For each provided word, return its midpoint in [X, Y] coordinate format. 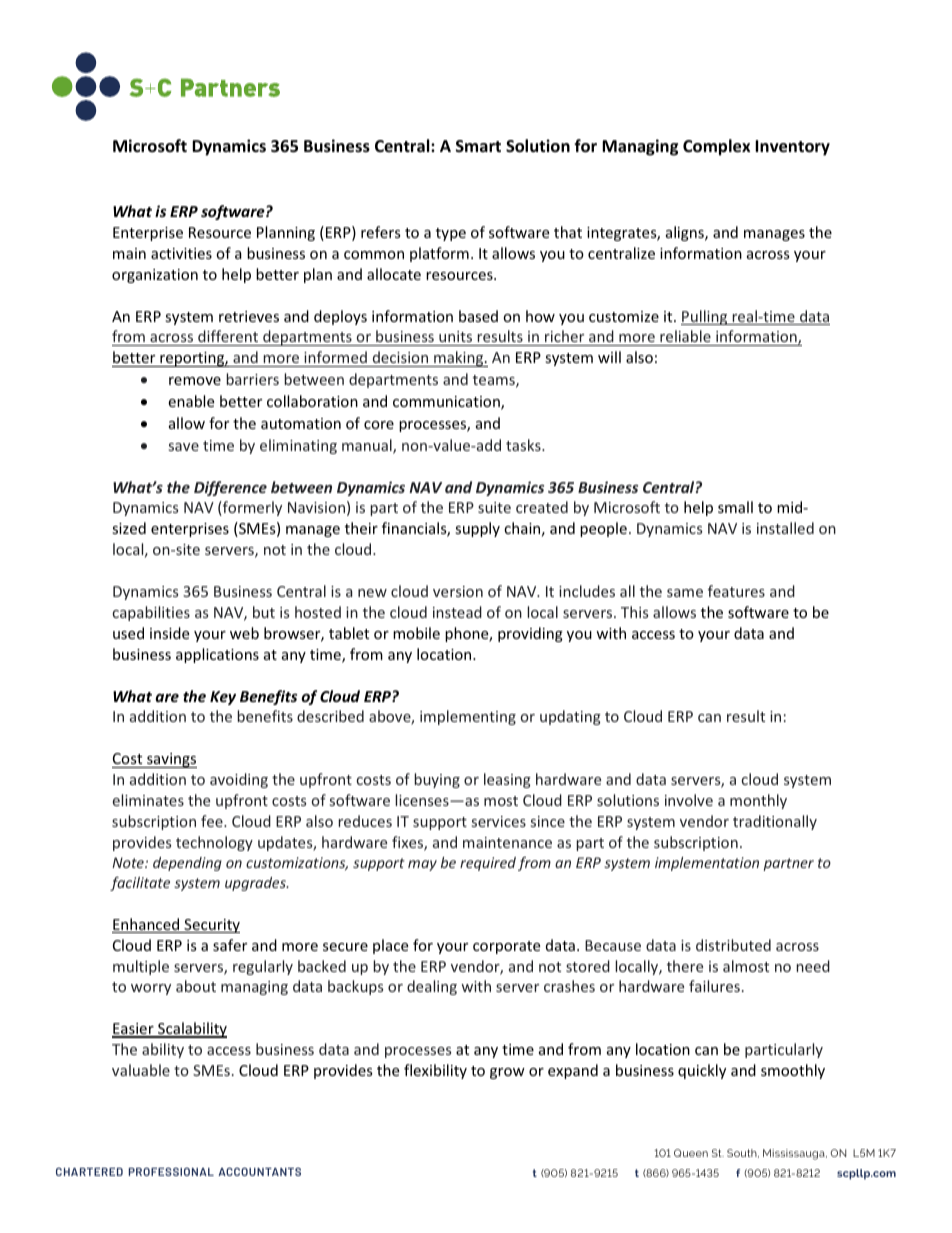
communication [447, 403]
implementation [707, 864]
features [736, 591]
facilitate [140, 884]
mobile [416, 633]
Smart [478, 146]
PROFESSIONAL [171, 1172]
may [422, 865]
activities [181, 253]
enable [191, 401]
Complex [716, 147]
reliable [685, 338]
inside [169, 633]
